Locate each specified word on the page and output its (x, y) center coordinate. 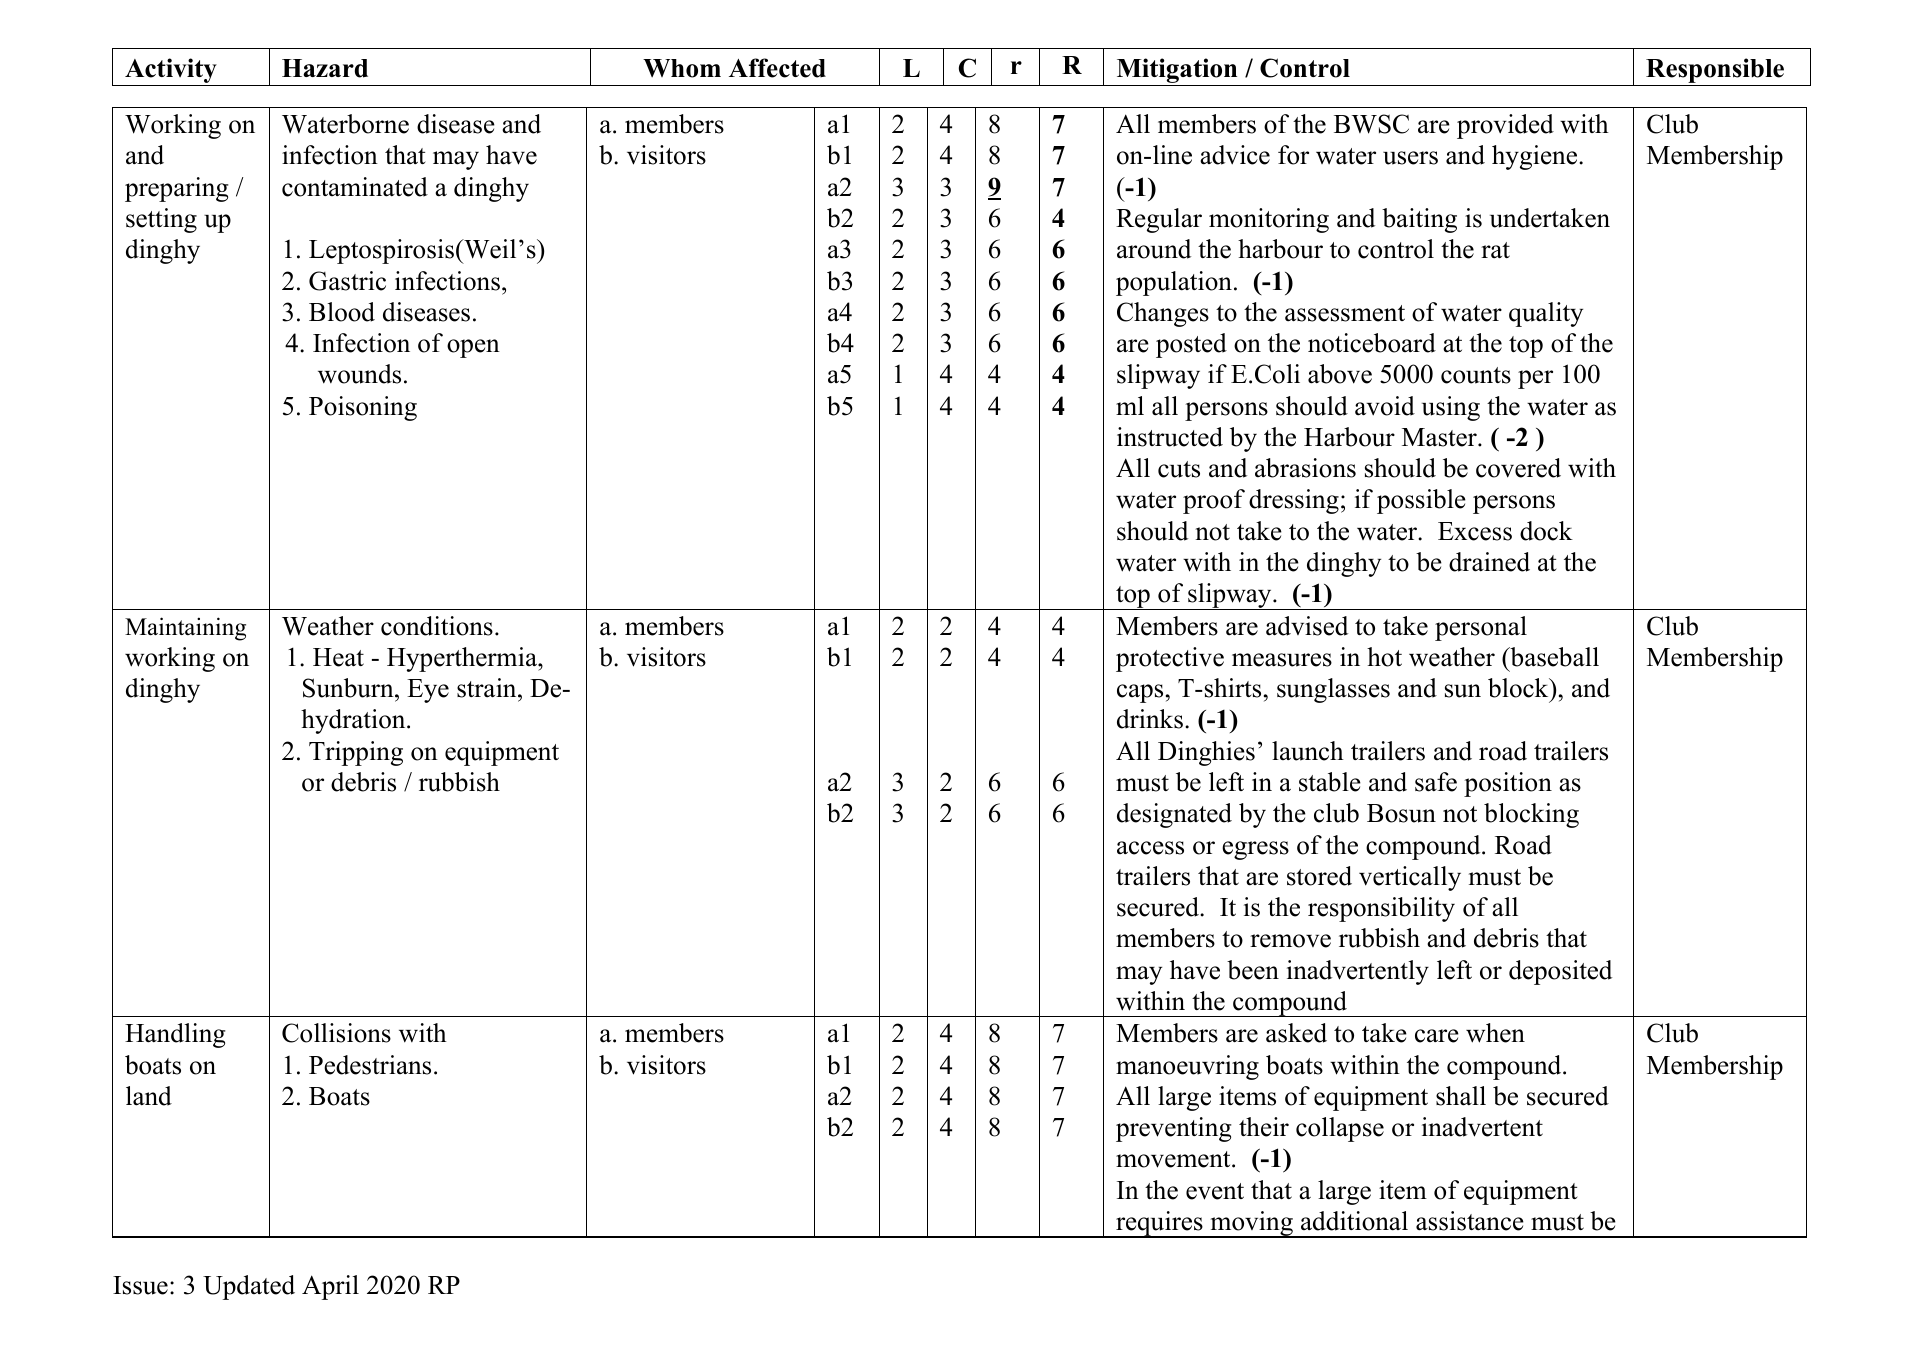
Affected (777, 68)
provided (1505, 126)
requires (1159, 1224)
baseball (1553, 657)
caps (1140, 693)
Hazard (325, 68)
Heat (338, 657)
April (330, 1287)
